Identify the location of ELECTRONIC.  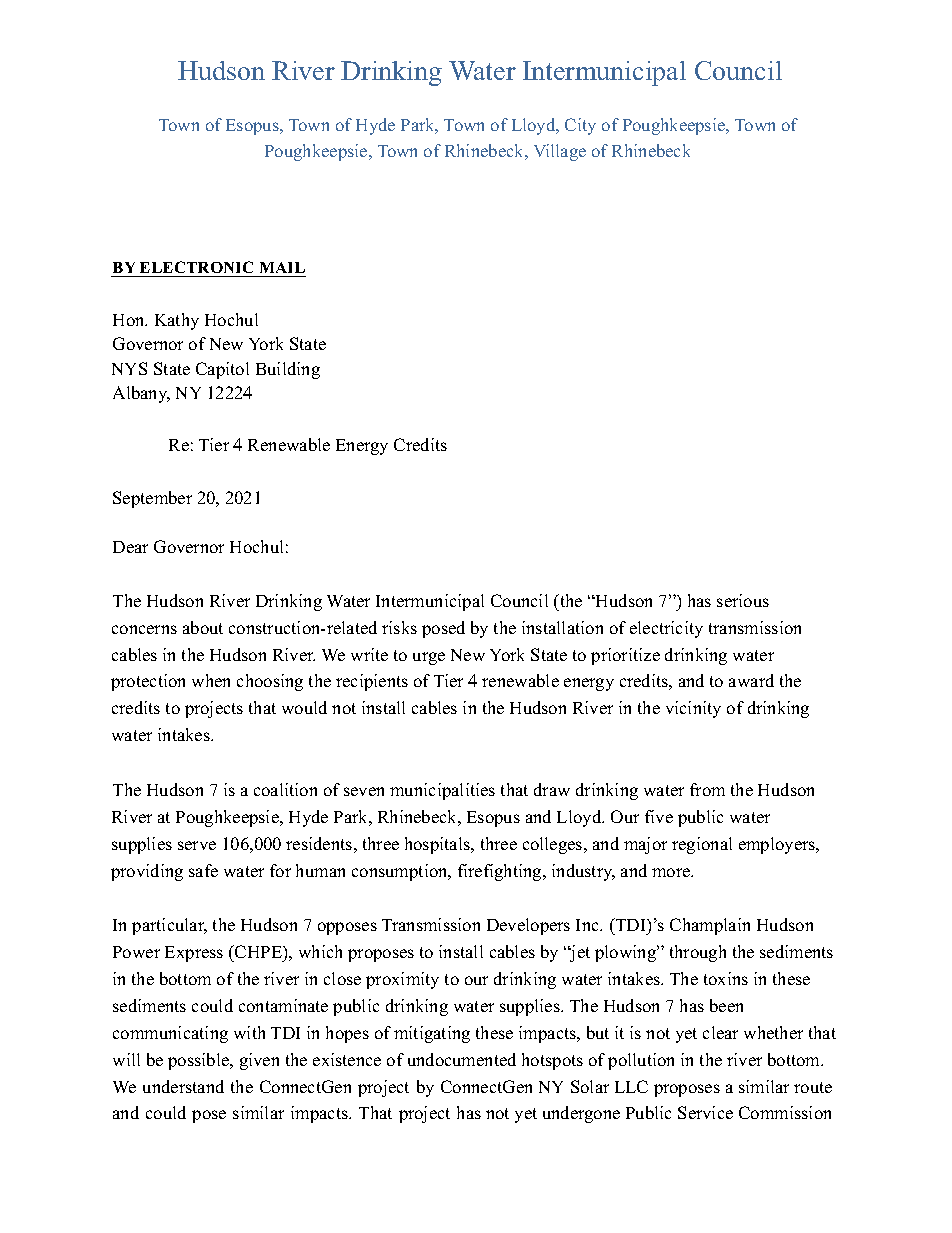
(197, 269).
